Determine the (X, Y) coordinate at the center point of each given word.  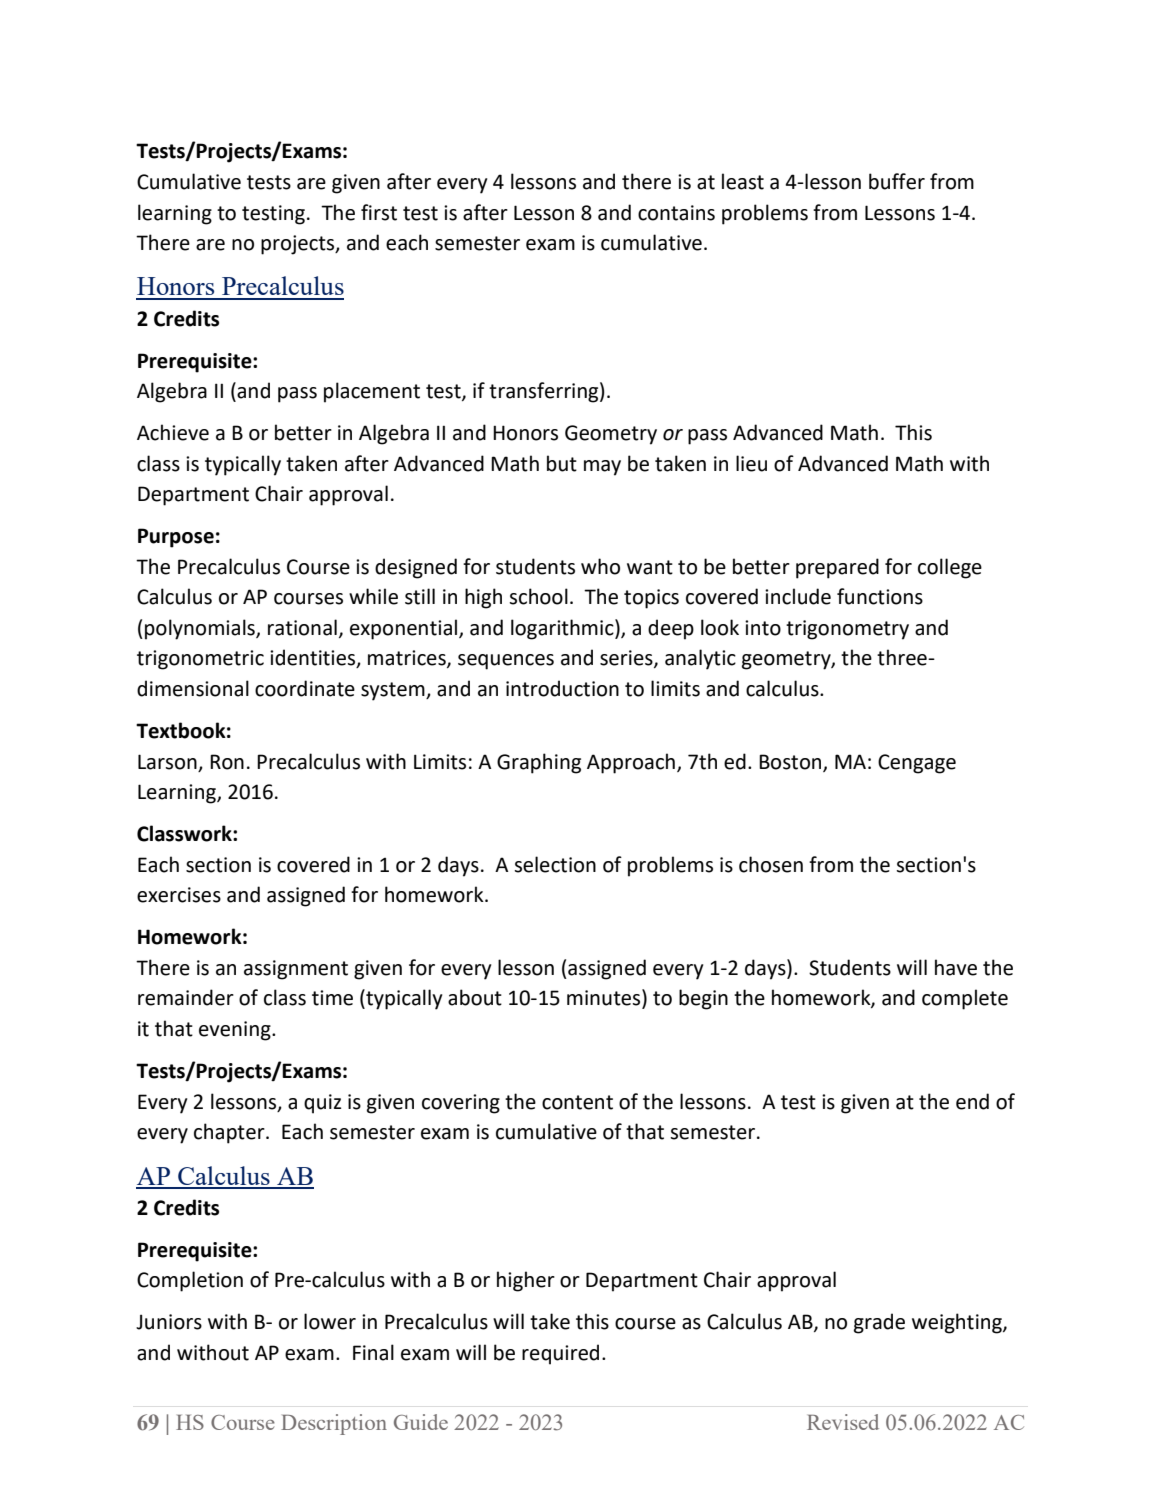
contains (676, 213)
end (972, 1101)
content (577, 1102)
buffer (897, 181)
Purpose (176, 538)
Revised (843, 1422)
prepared (837, 568)
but (562, 463)
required (560, 1354)
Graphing (539, 763)
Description (334, 1424)
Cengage (917, 764)
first (379, 212)
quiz (322, 1104)
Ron (227, 762)
